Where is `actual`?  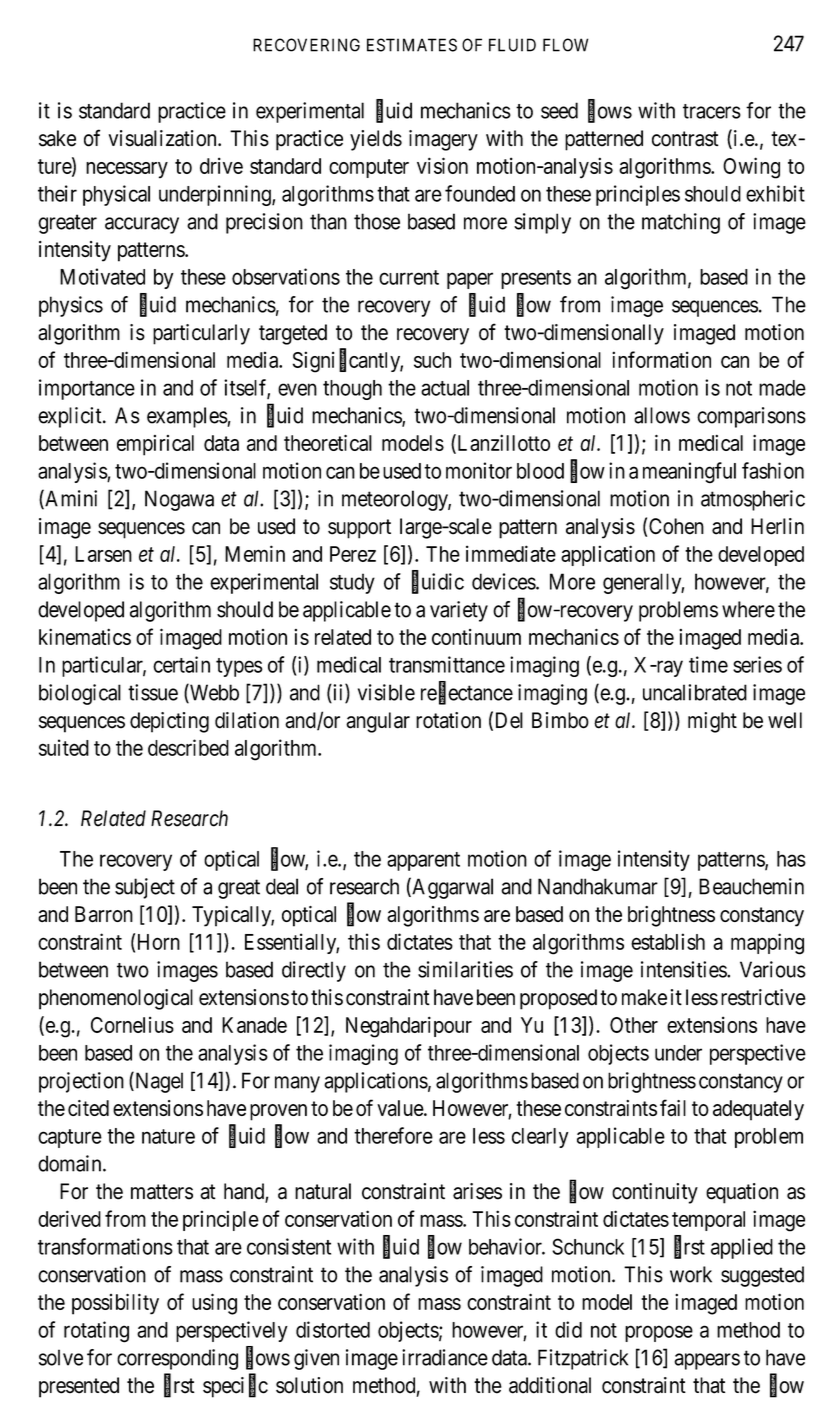 actual is located at coordinates (445, 388).
